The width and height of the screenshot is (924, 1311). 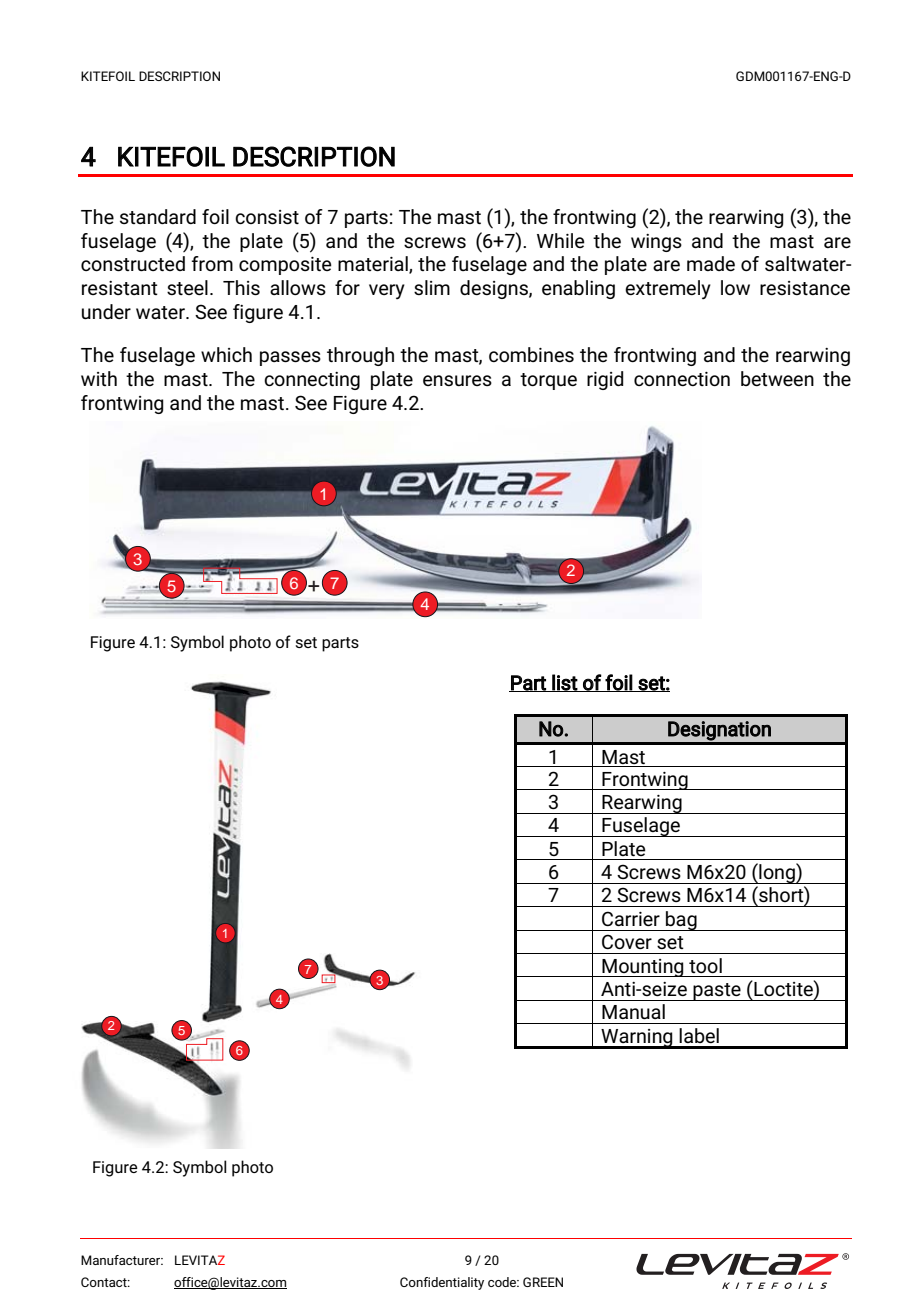 What do you see at coordinates (99, 378) in the screenshot?
I see `with` at bounding box center [99, 378].
